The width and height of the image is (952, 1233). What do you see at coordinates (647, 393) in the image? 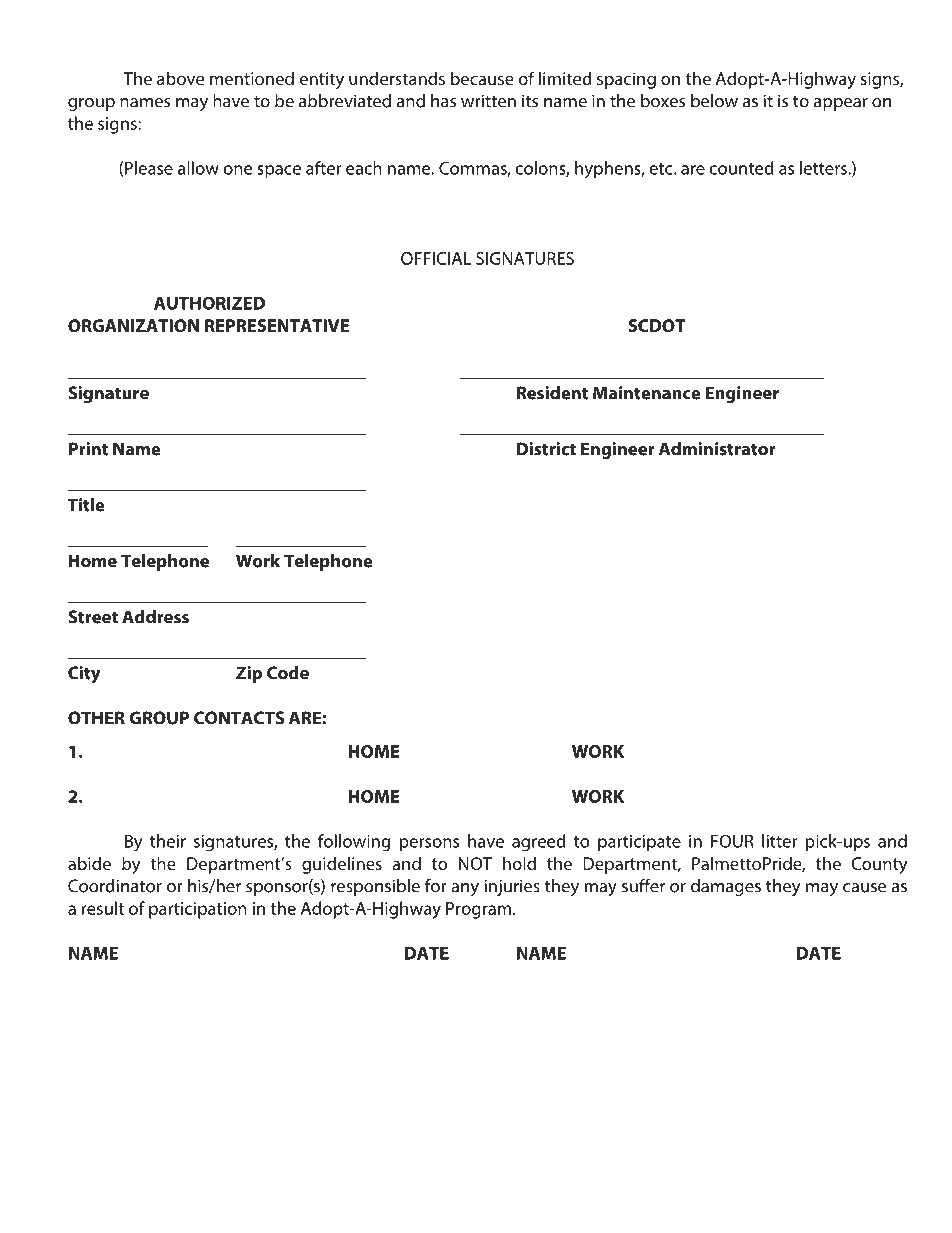
I see `Maintenance` at bounding box center [647, 393].
